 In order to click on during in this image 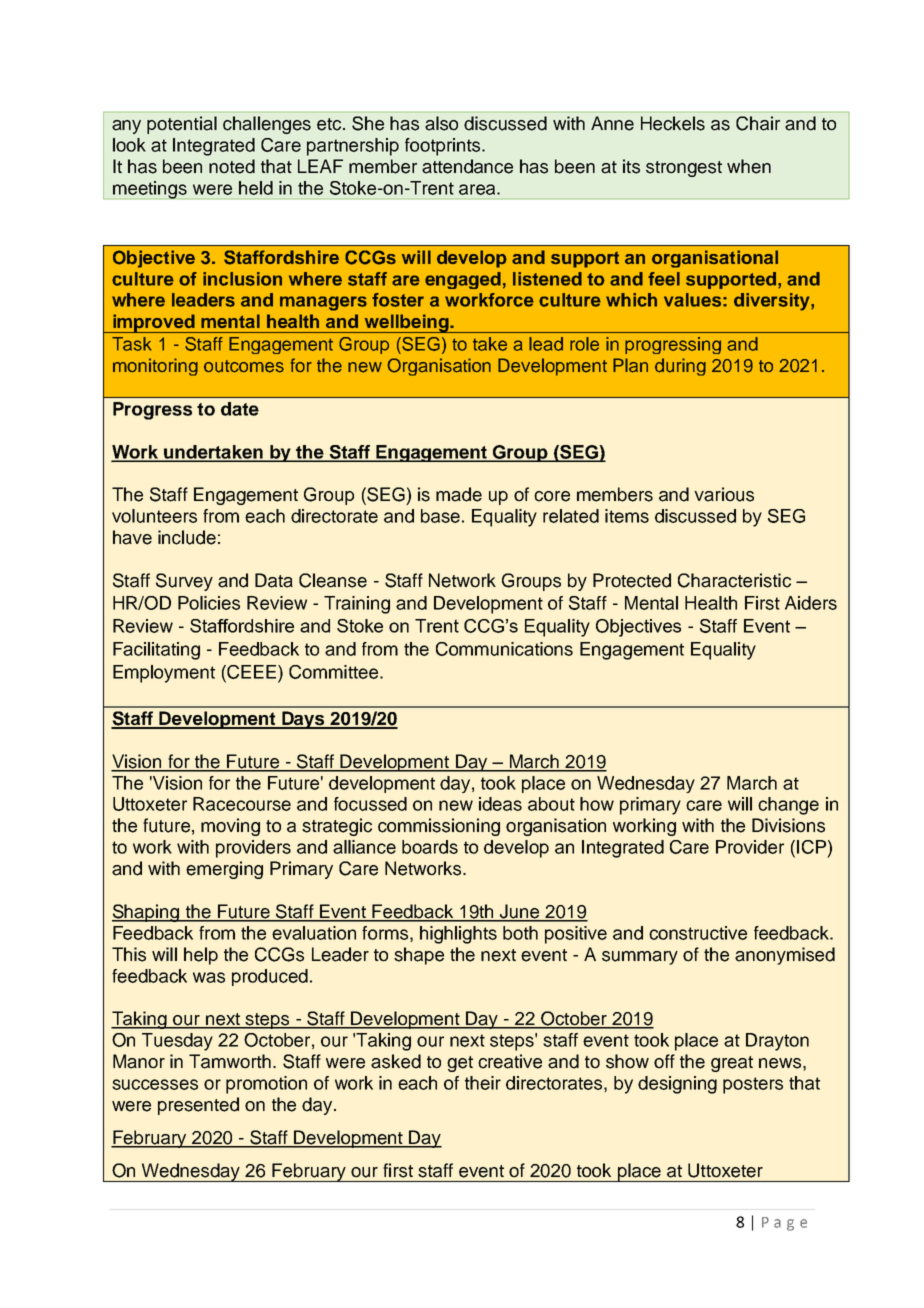, I will do `click(680, 367)`.
